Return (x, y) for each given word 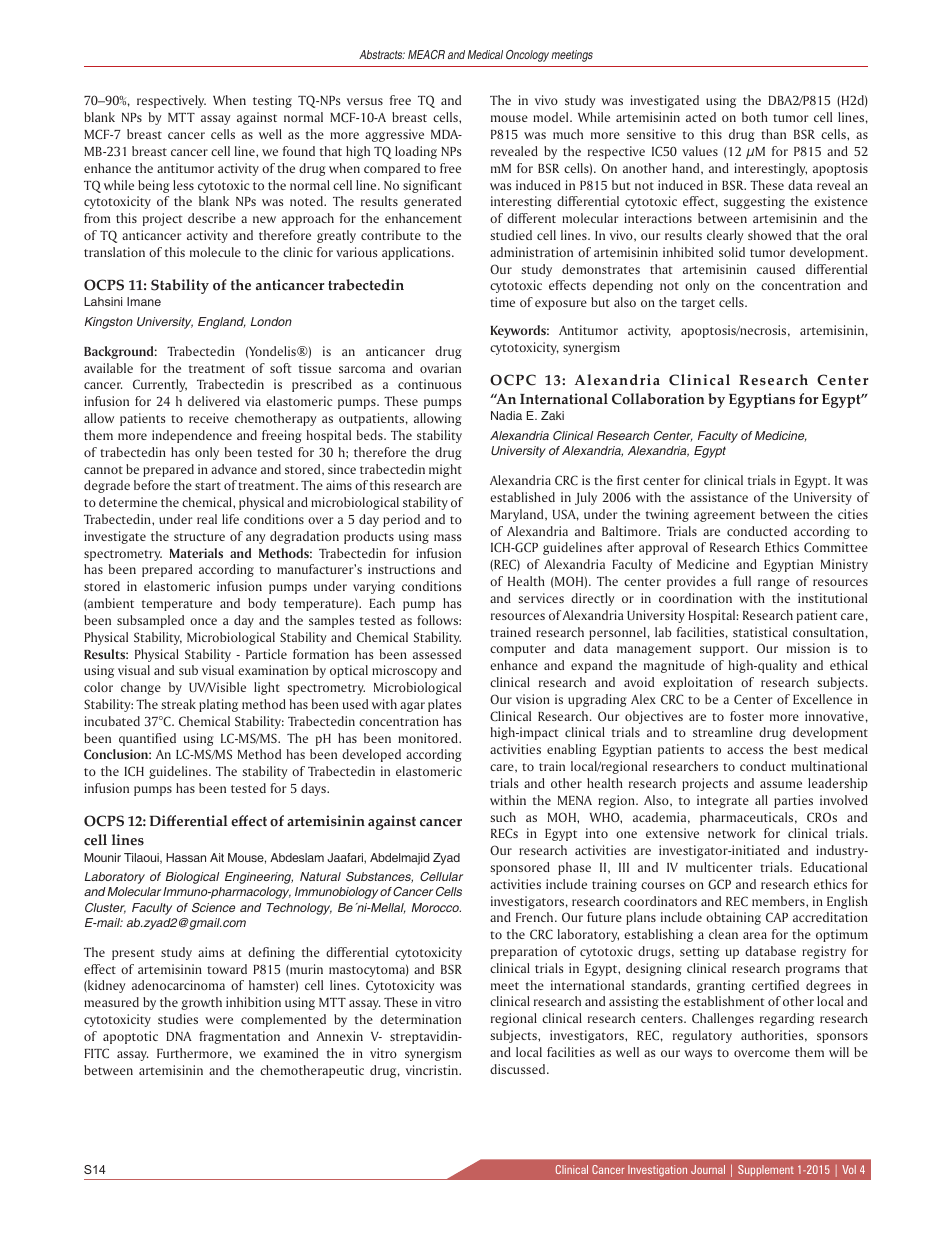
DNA (179, 1036)
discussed (519, 1069)
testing (272, 101)
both (755, 117)
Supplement (766, 1170)
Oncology (527, 56)
